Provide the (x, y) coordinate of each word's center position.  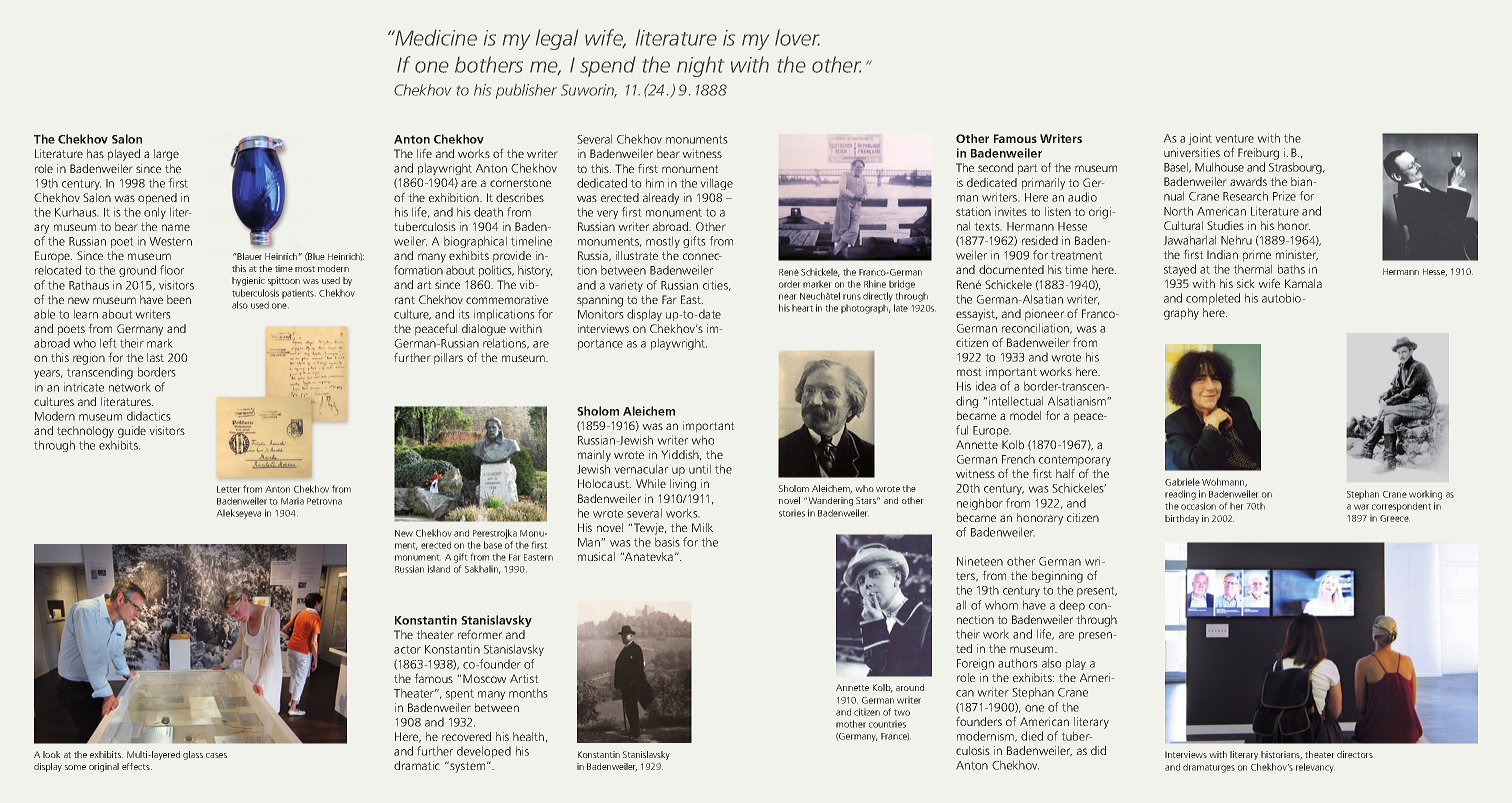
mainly (594, 456)
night (700, 66)
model (1025, 415)
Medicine (435, 37)
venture (1234, 138)
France (895, 736)
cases (216, 755)
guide (132, 432)
